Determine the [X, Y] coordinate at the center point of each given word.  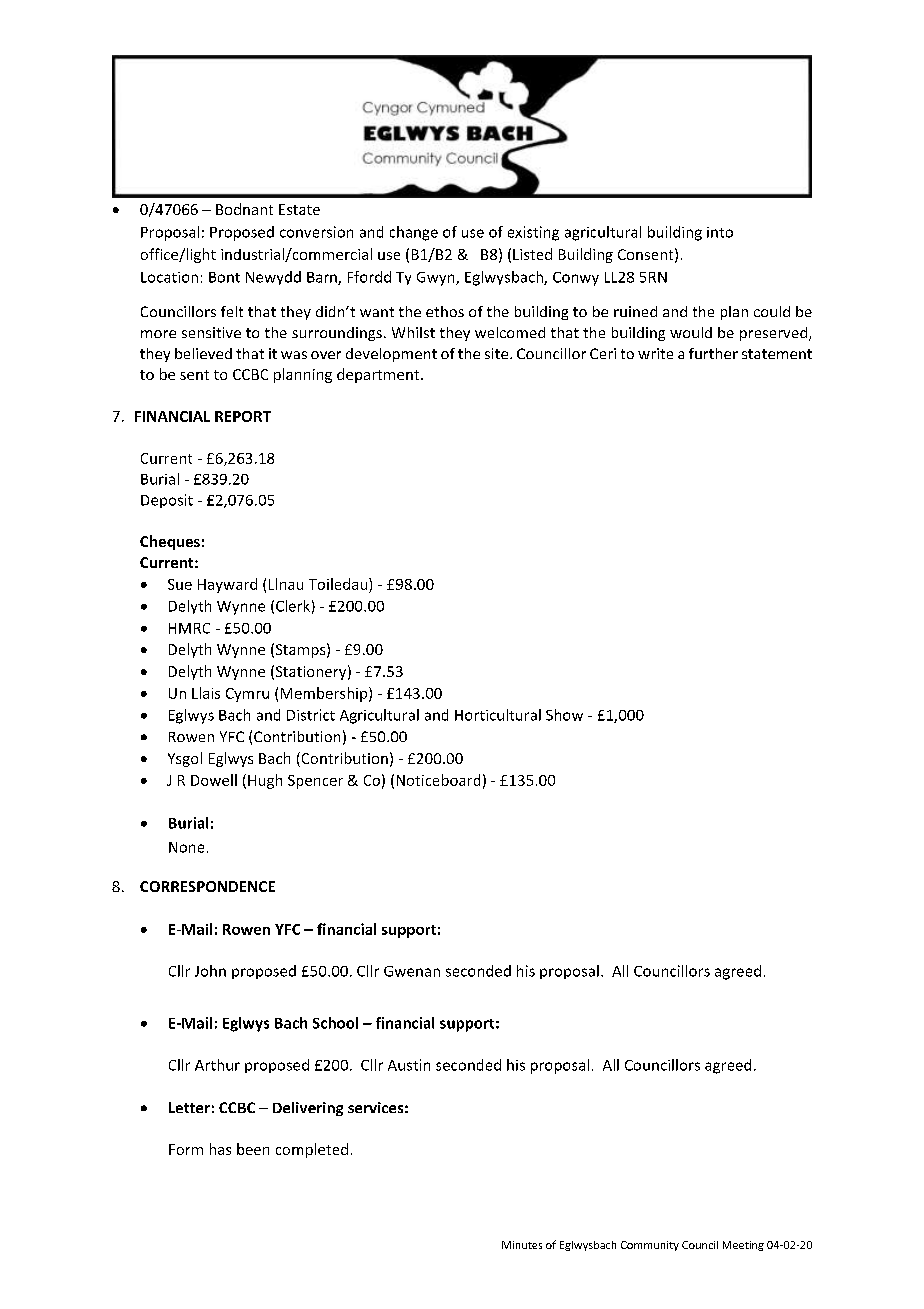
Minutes [522, 1245]
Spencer [315, 782]
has [220, 1149]
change [414, 233]
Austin [409, 1065]
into [720, 232]
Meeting [743, 1246]
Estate [299, 209]
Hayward [227, 585]
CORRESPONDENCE [207, 886]
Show [564, 715]
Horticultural [498, 715]
